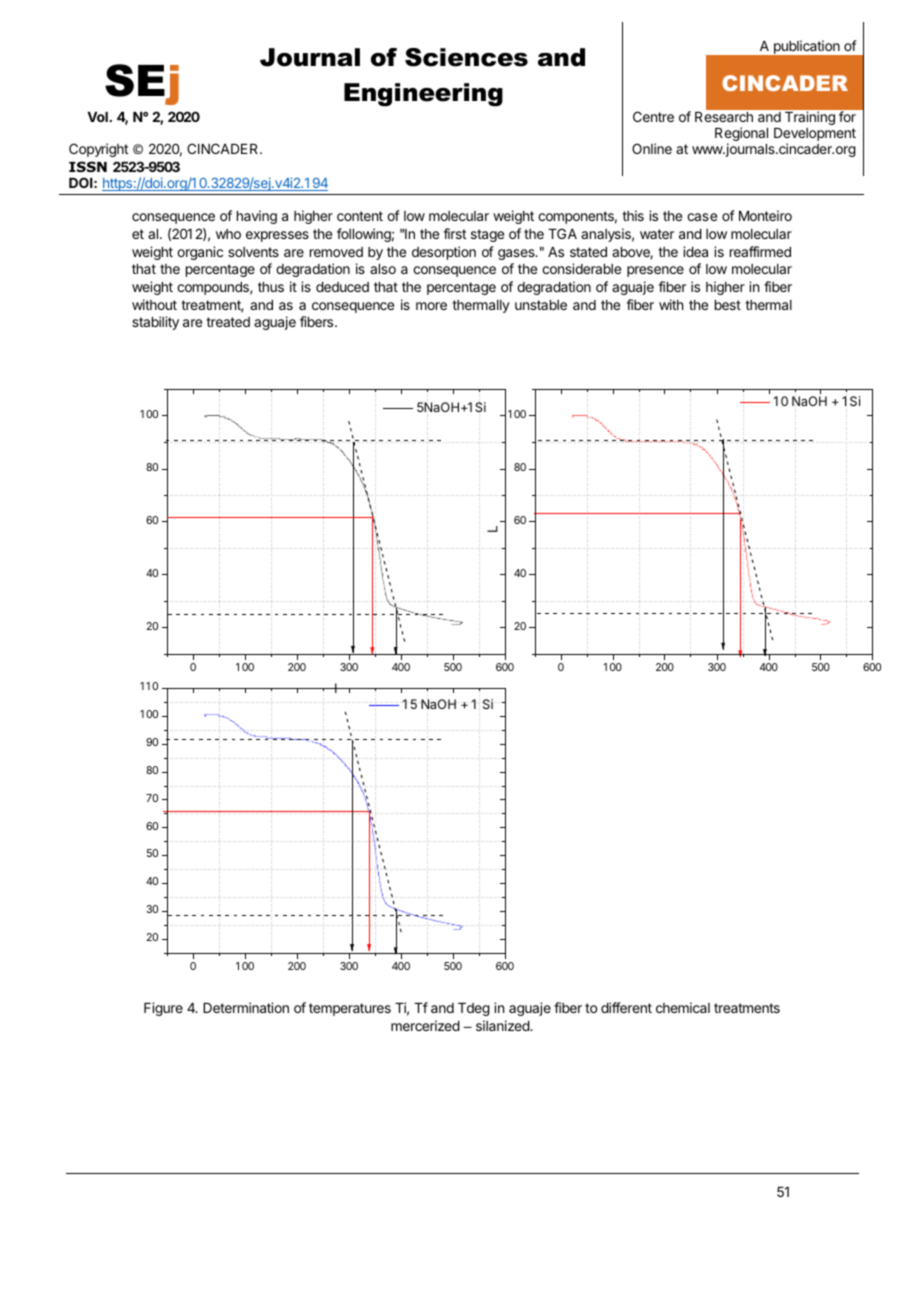 Image resolution: width=924 pixels, height=1307 pixels. I want to click on Vol, so click(98, 117).
